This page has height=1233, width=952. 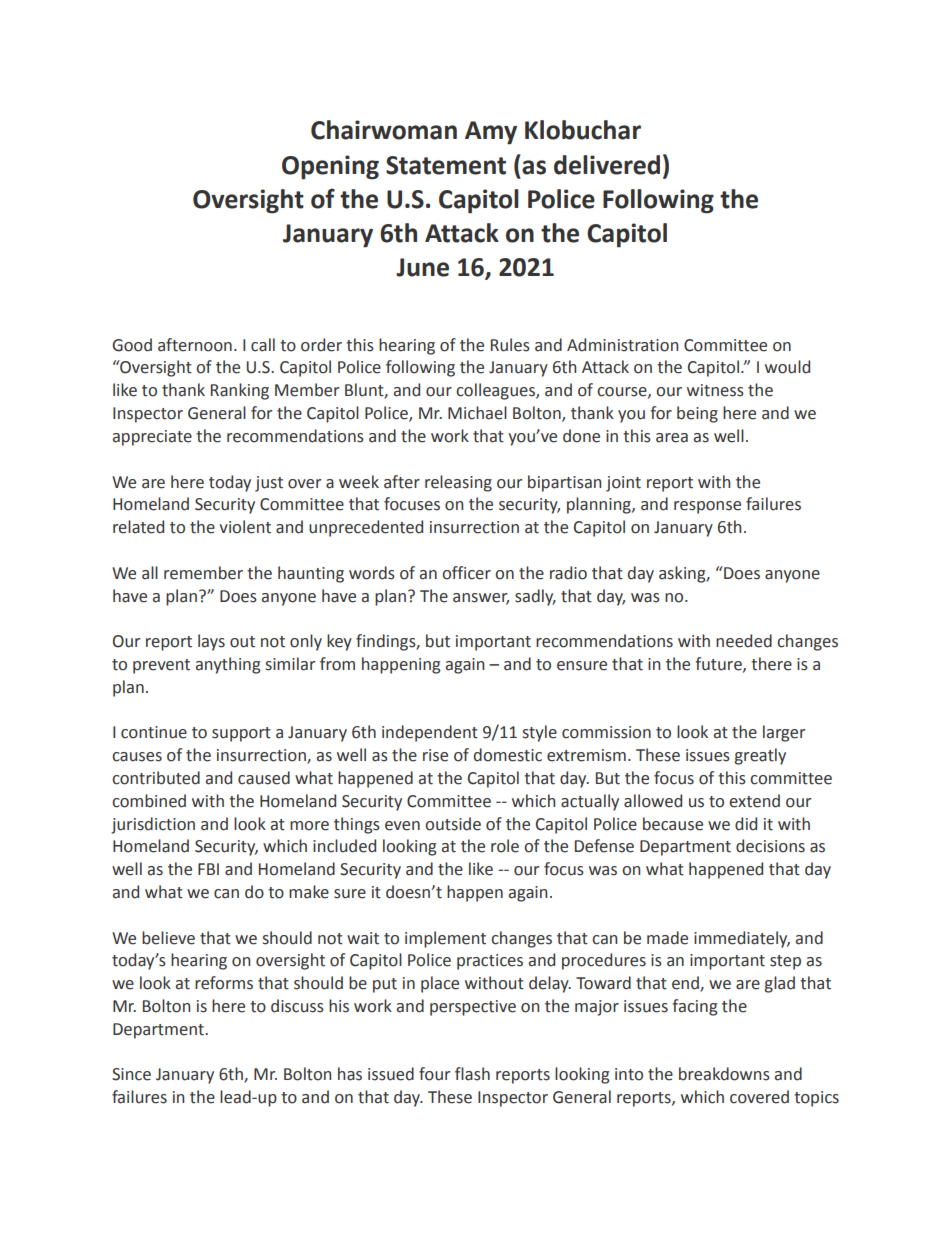 I want to click on Since, so click(x=131, y=1074).
